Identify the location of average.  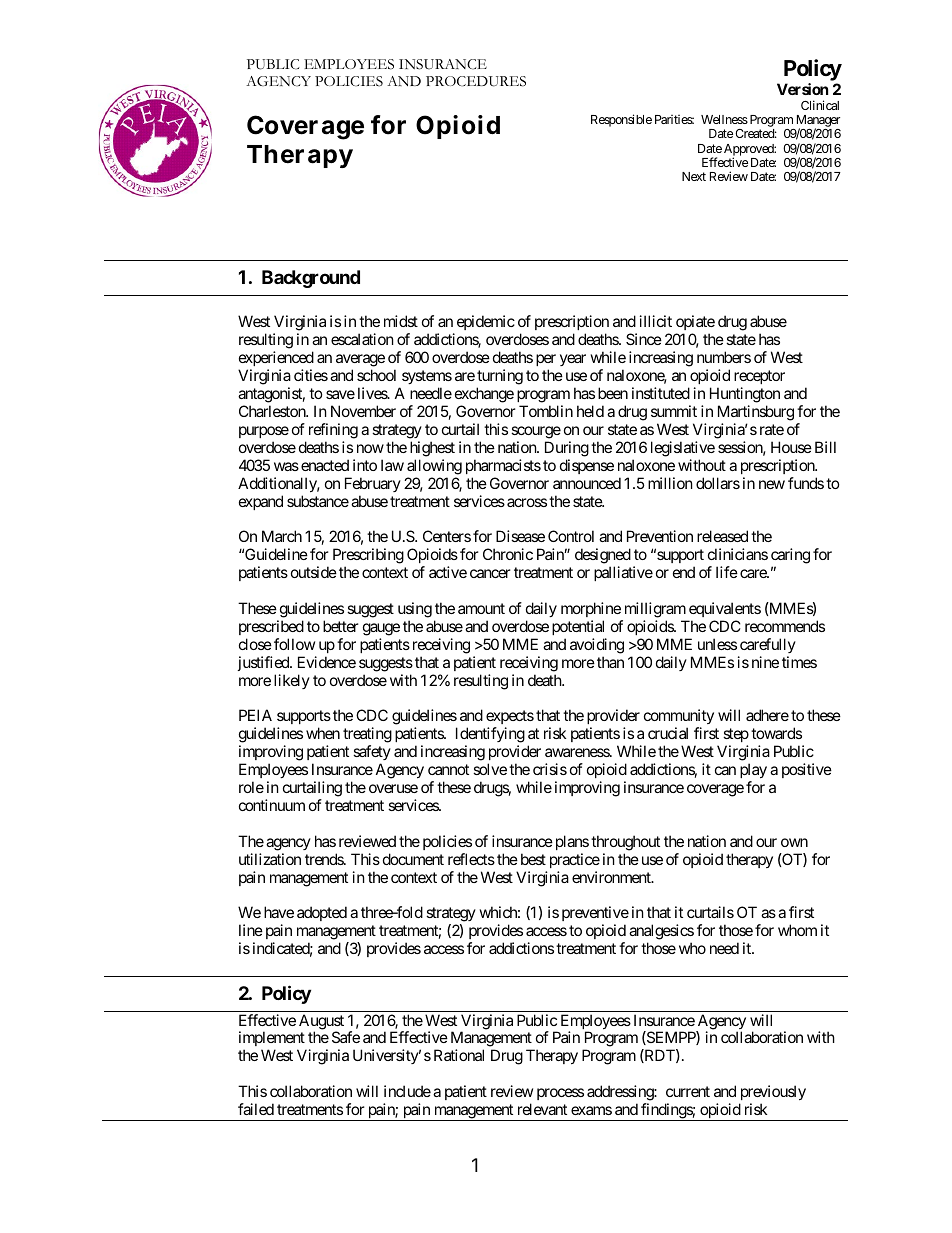
(360, 362).
